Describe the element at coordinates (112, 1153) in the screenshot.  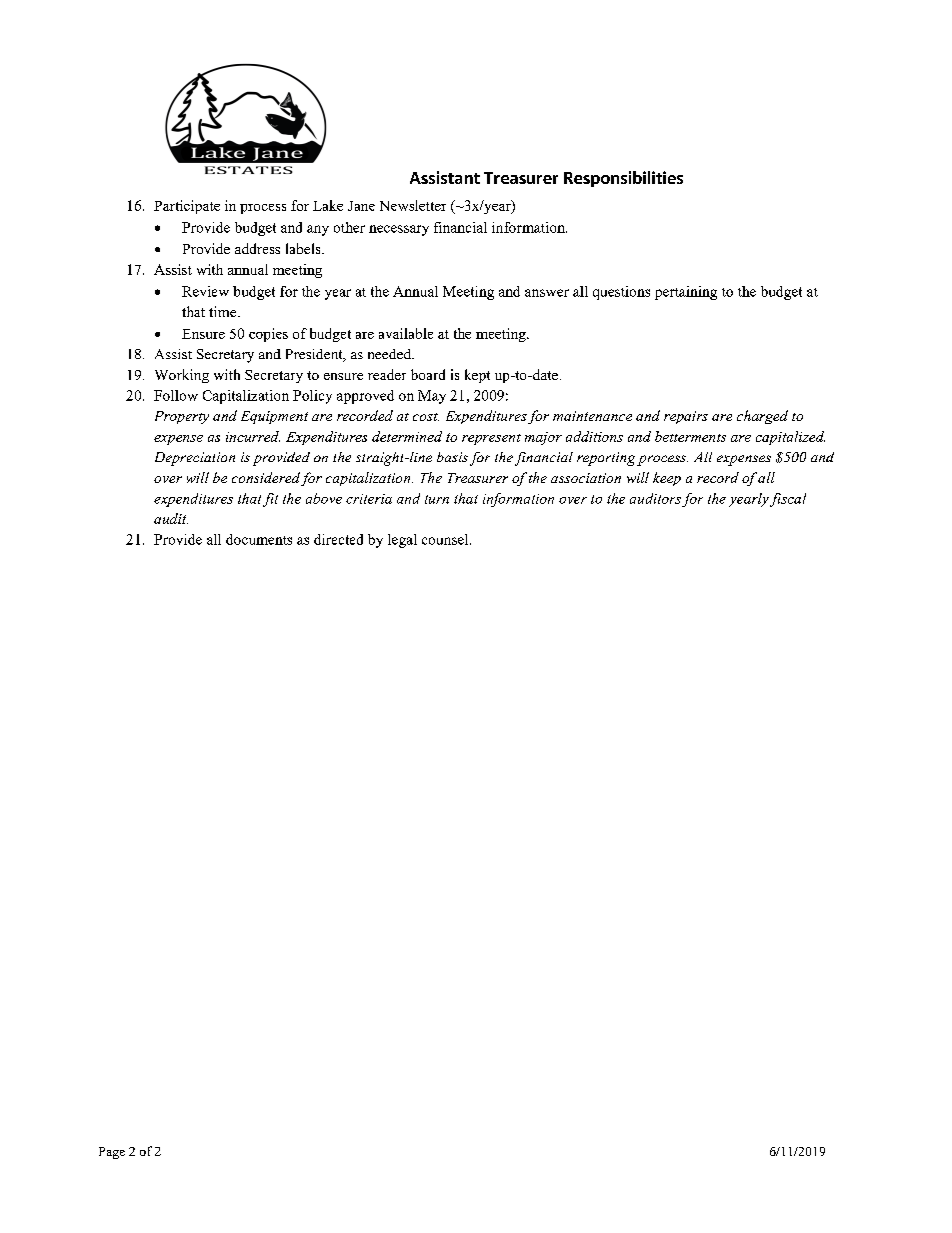
I see `Page` at that location.
